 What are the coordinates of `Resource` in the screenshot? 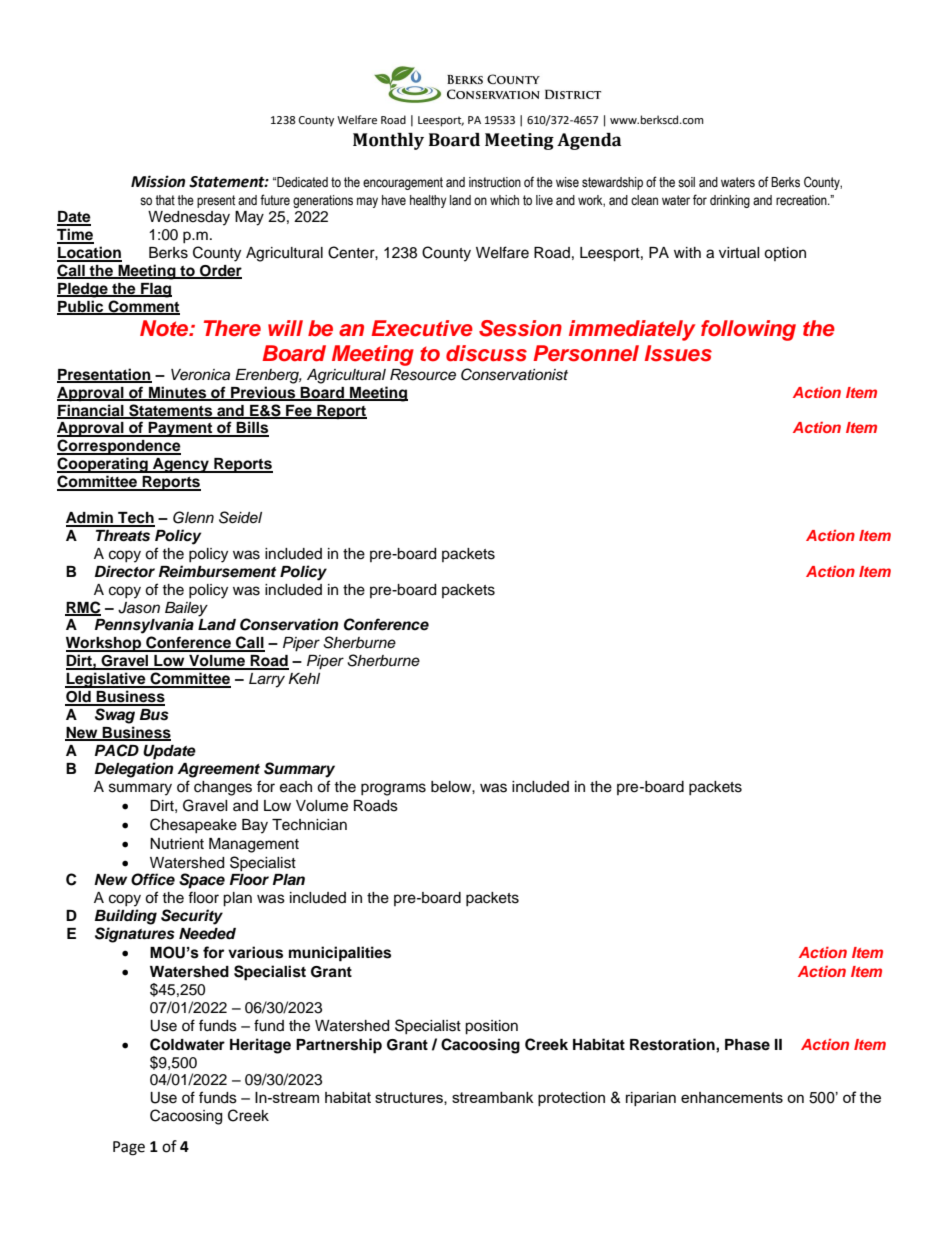 It's located at (423, 375).
